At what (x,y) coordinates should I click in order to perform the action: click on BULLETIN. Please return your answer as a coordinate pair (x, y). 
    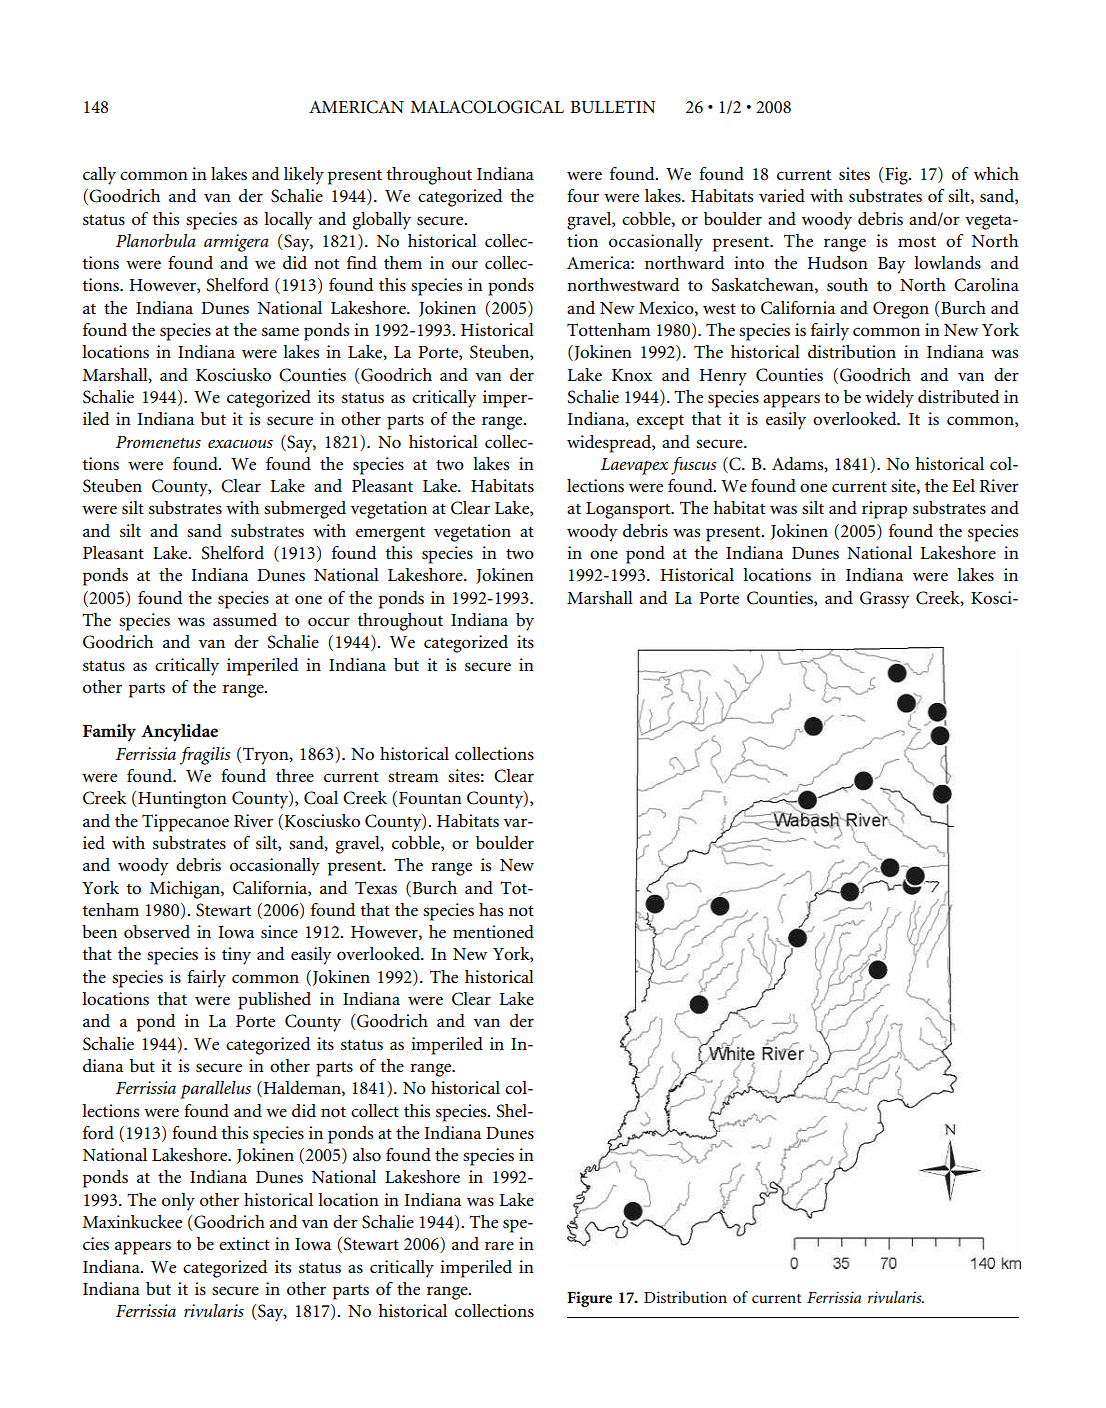
    Looking at the image, I should click on (612, 107).
